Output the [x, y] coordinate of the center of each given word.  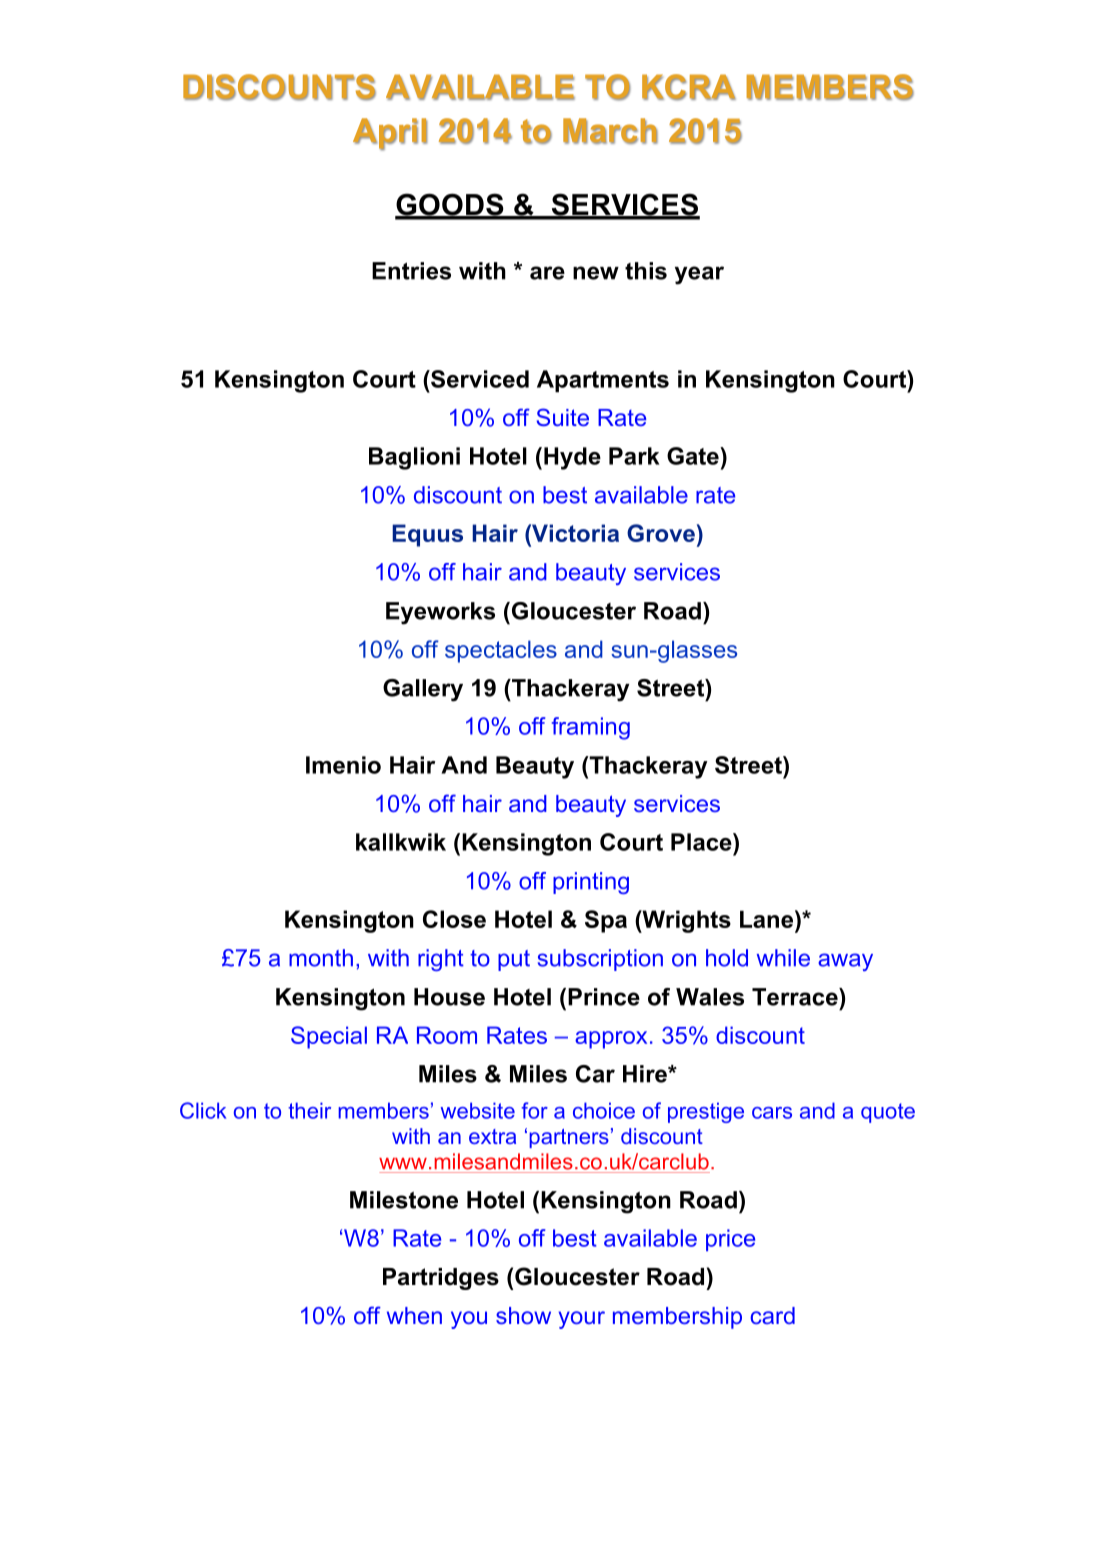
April [390, 134]
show [523, 1315]
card [773, 1315]
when [414, 1315]
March [610, 131]
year [699, 275]
